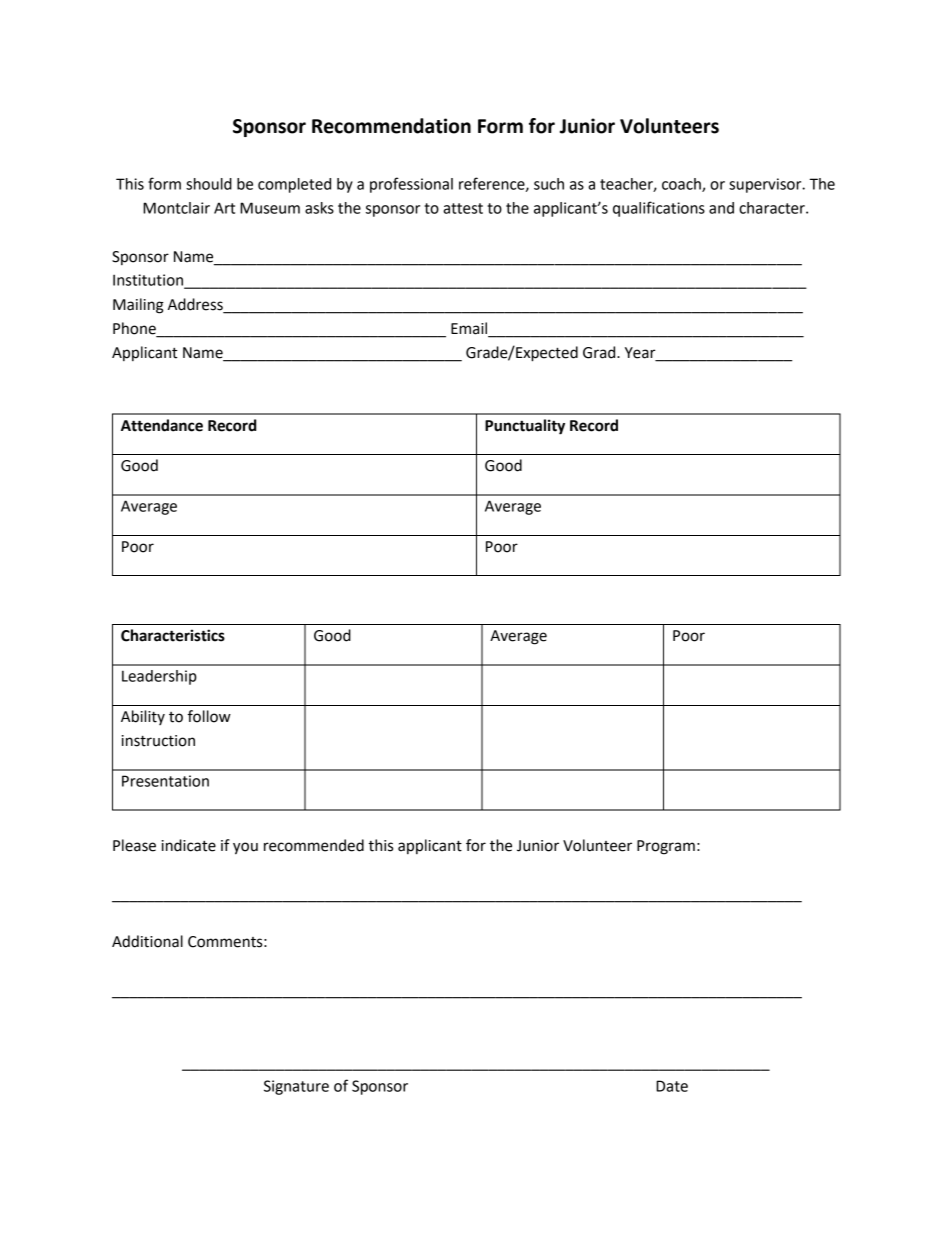  I want to click on Presentation, so click(165, 781).
